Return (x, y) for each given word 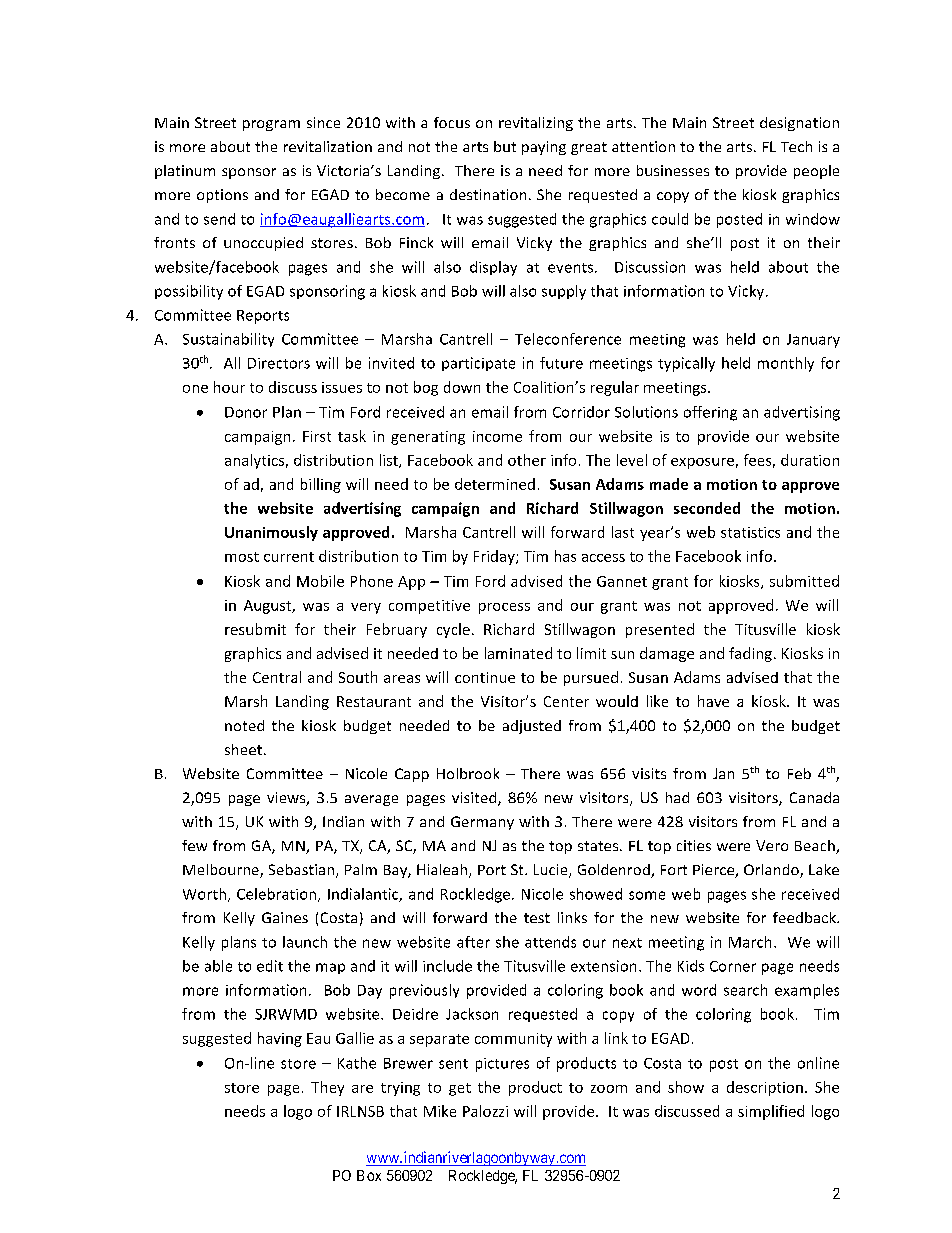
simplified (771, 1112)
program (271, 125)
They (327, 1088)
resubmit (255, 629)
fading (750, 654)
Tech (796, 146)
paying (544, 148)
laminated (518, 653)
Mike (440, 1111)
